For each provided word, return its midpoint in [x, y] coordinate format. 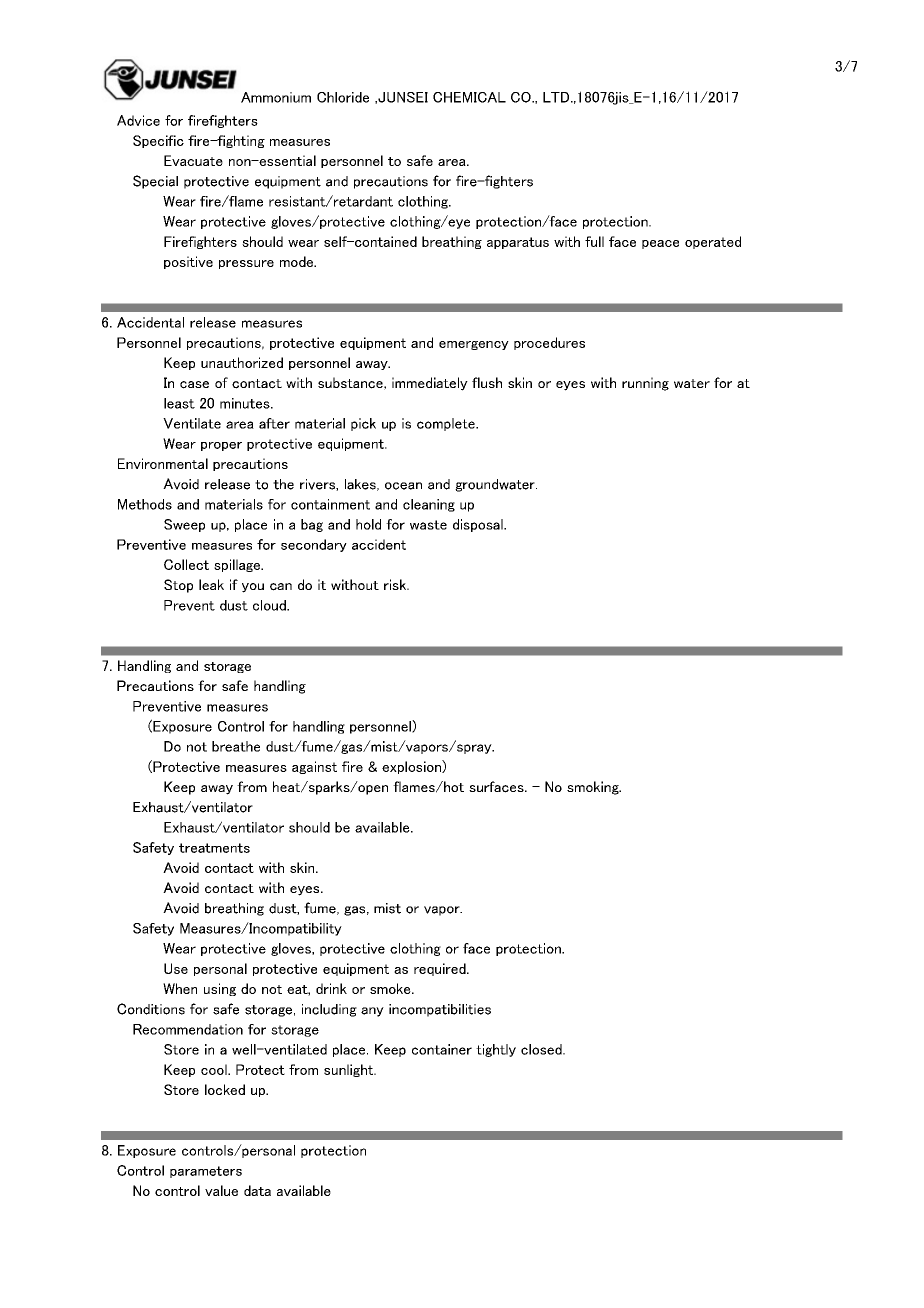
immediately [430, 384]
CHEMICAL [469, 97]
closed [542, 1049]
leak [211, 584]
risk [396, 584]
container [442, 1049]
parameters [206, 1172]
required [441, 969]
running [645, 384]
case [194, 385]
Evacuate [193, 160]
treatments [214, 848]
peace [660, 244]
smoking [594, 788]
